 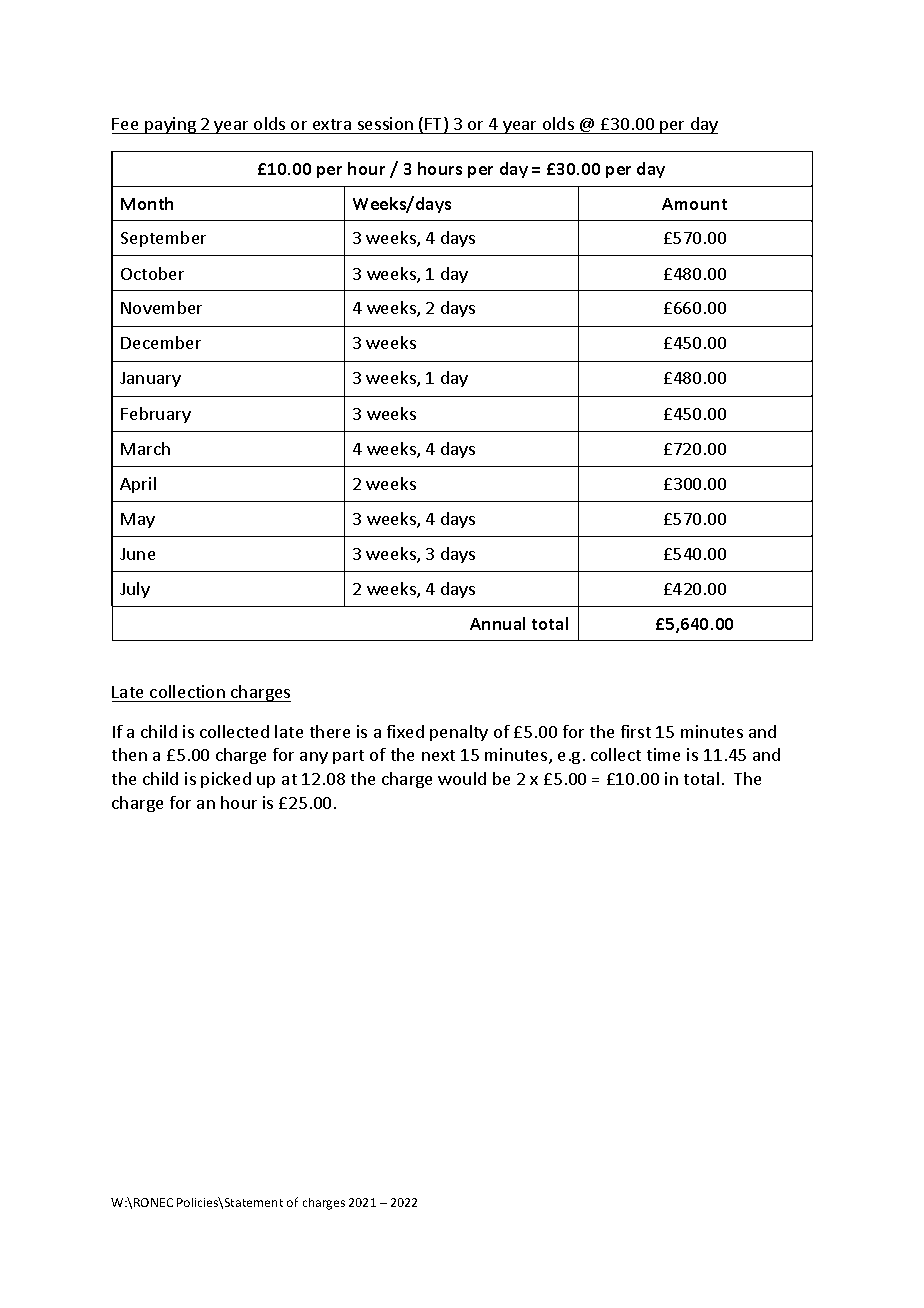 I want to click on Annual, so click(x=497, y=623).
